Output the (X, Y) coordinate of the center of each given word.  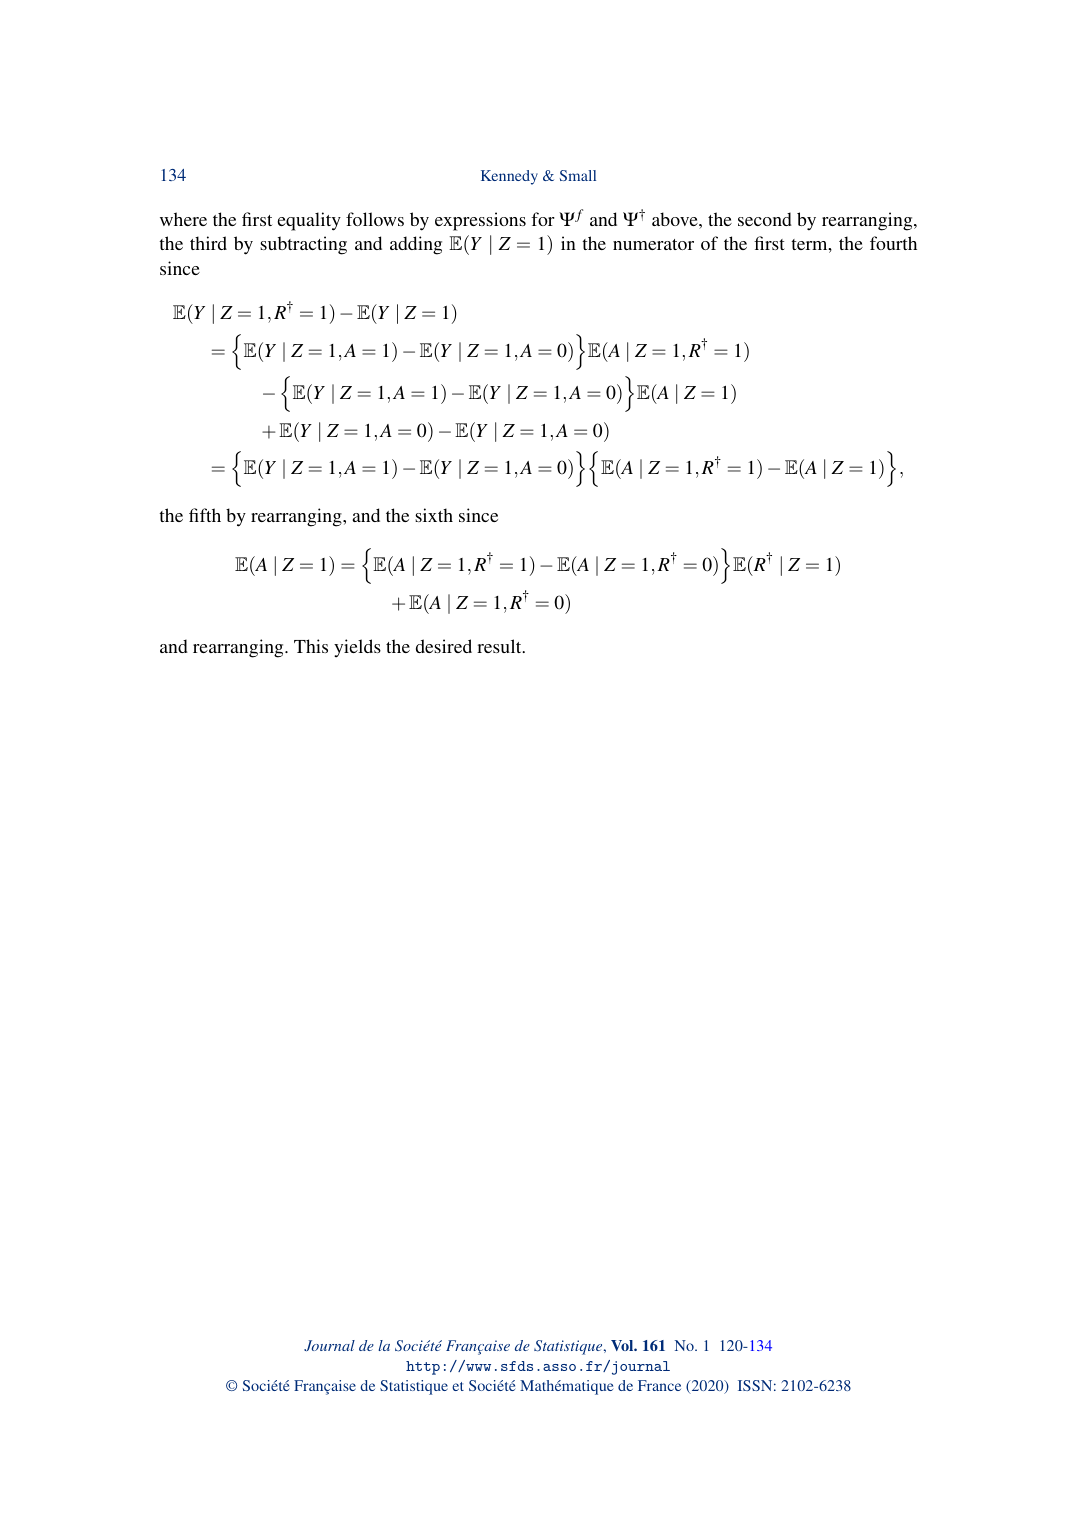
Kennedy (509, 177)
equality (309, 221)
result (500, 646)
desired (444, 646)
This (311, 646)
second (765, 219)
